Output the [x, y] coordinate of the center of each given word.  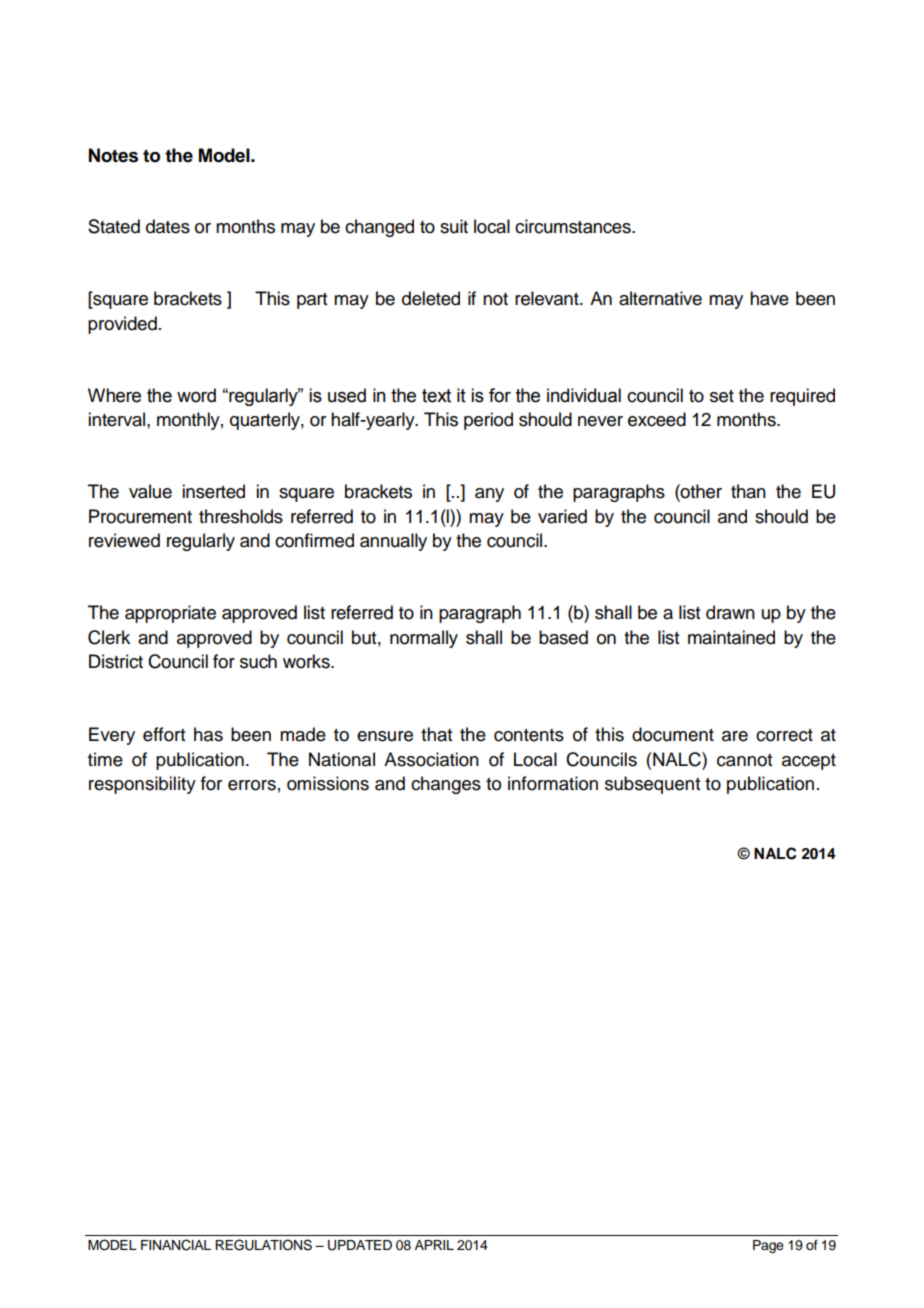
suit [454, 226]
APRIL [434, 1245]
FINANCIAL [176, 1245]
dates [168, 226]
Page [768, 1246]
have [769, 298]
